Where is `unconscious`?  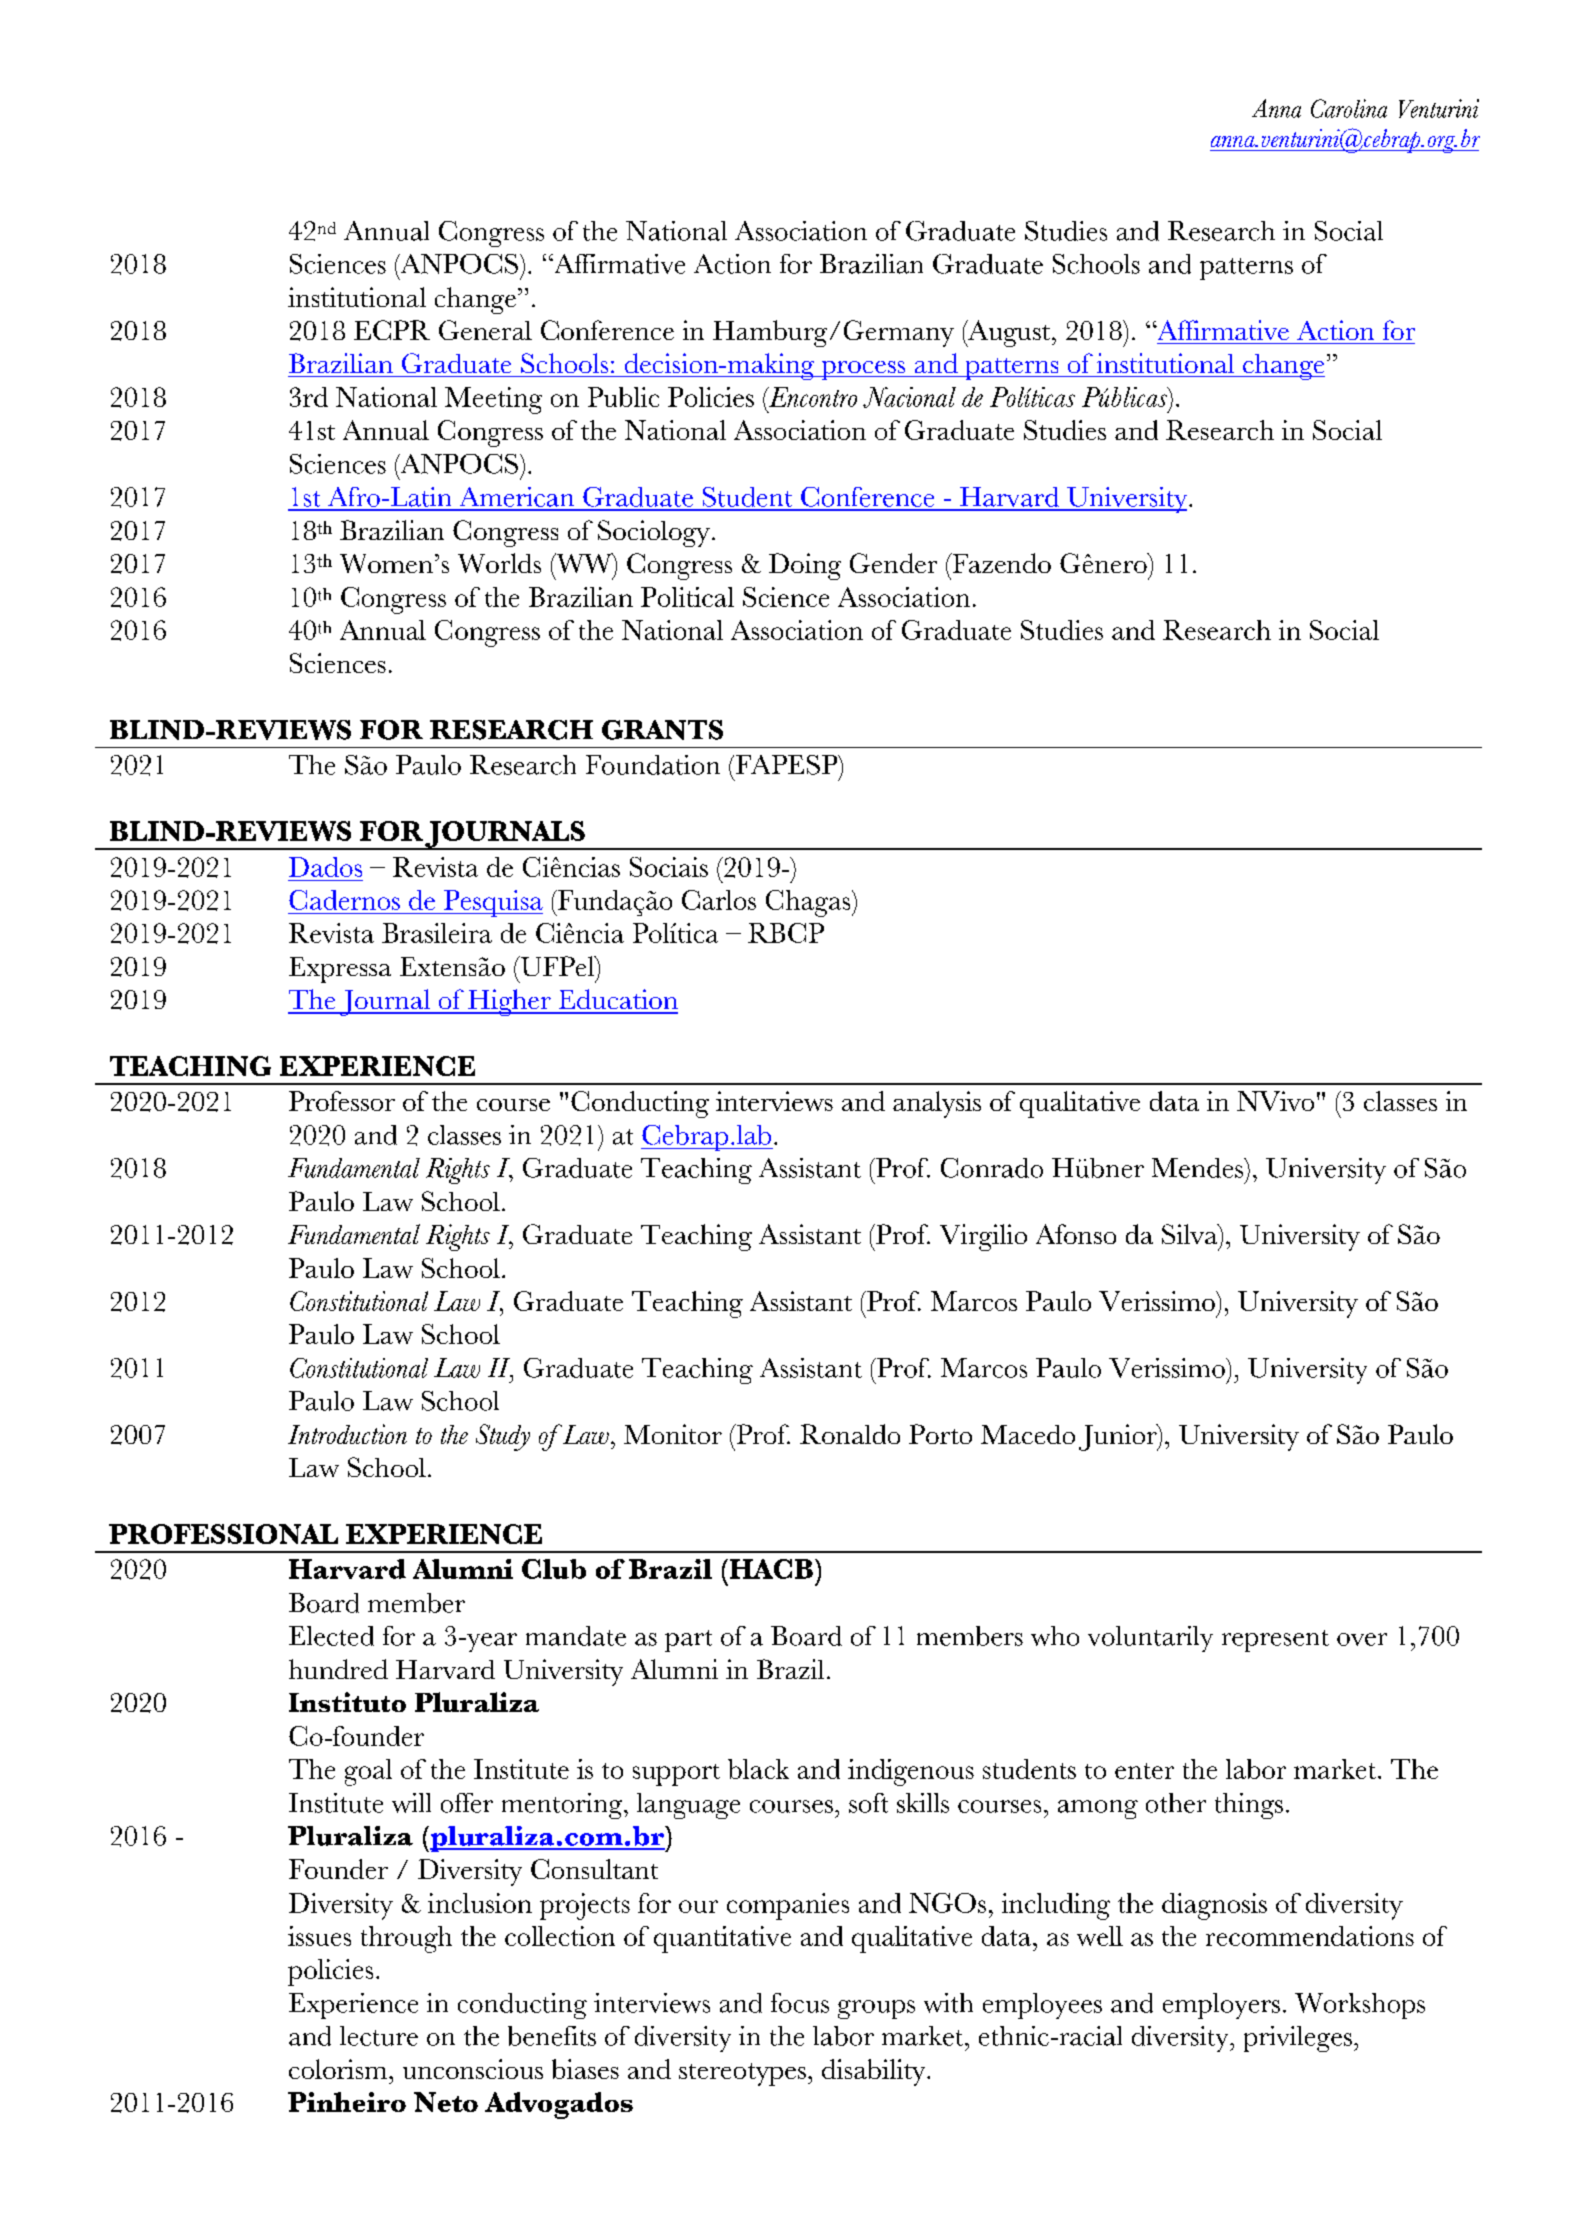
unconscious is located at coordinates (473, 2069).
